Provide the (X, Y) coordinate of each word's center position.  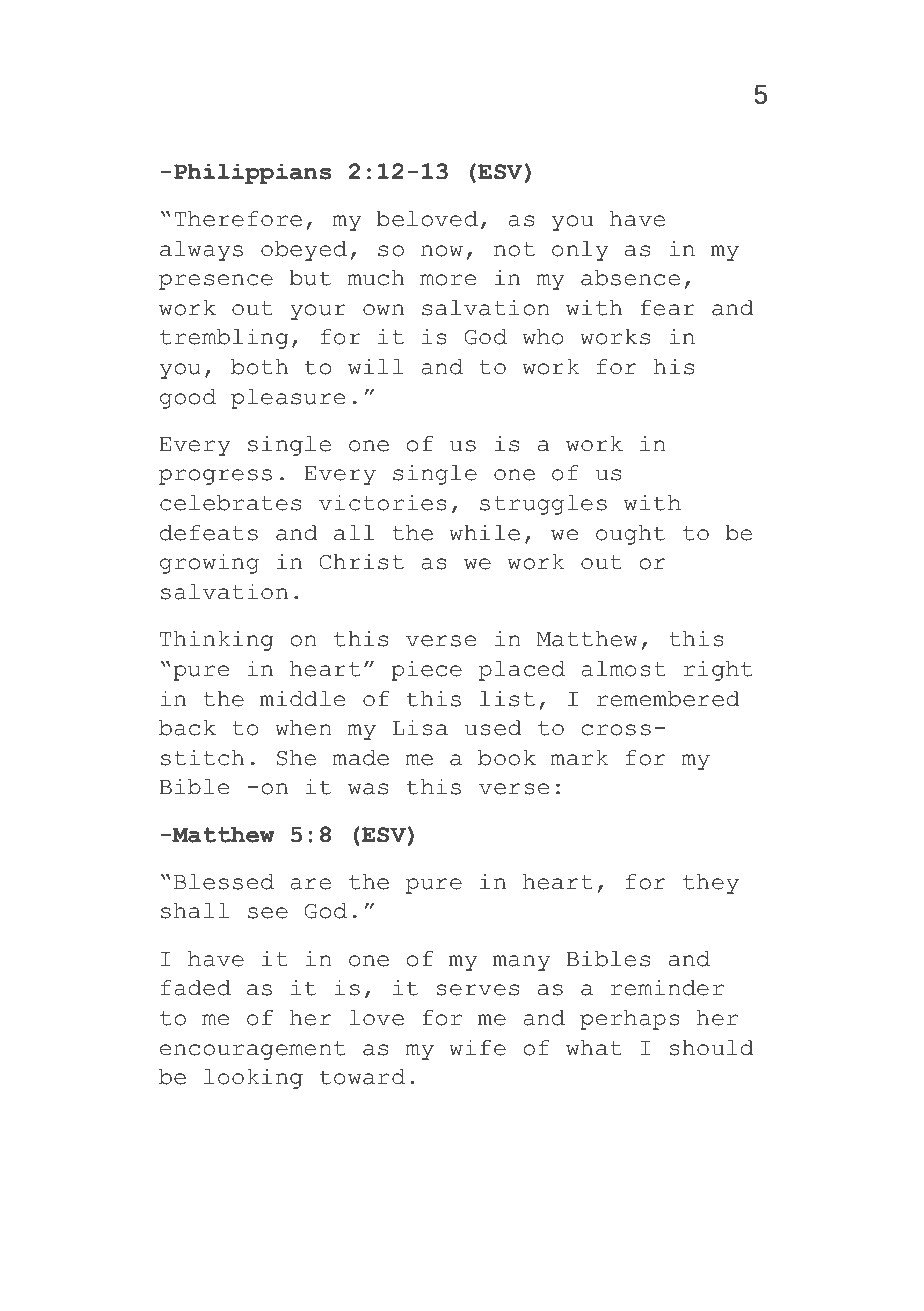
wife (477, 1047)
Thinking (216, 640)
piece (426, 670)
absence (630, 278)
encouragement (252, 1050)
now (442, 251)
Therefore (238, 219)
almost (623, 669)
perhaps (630, 1020)
